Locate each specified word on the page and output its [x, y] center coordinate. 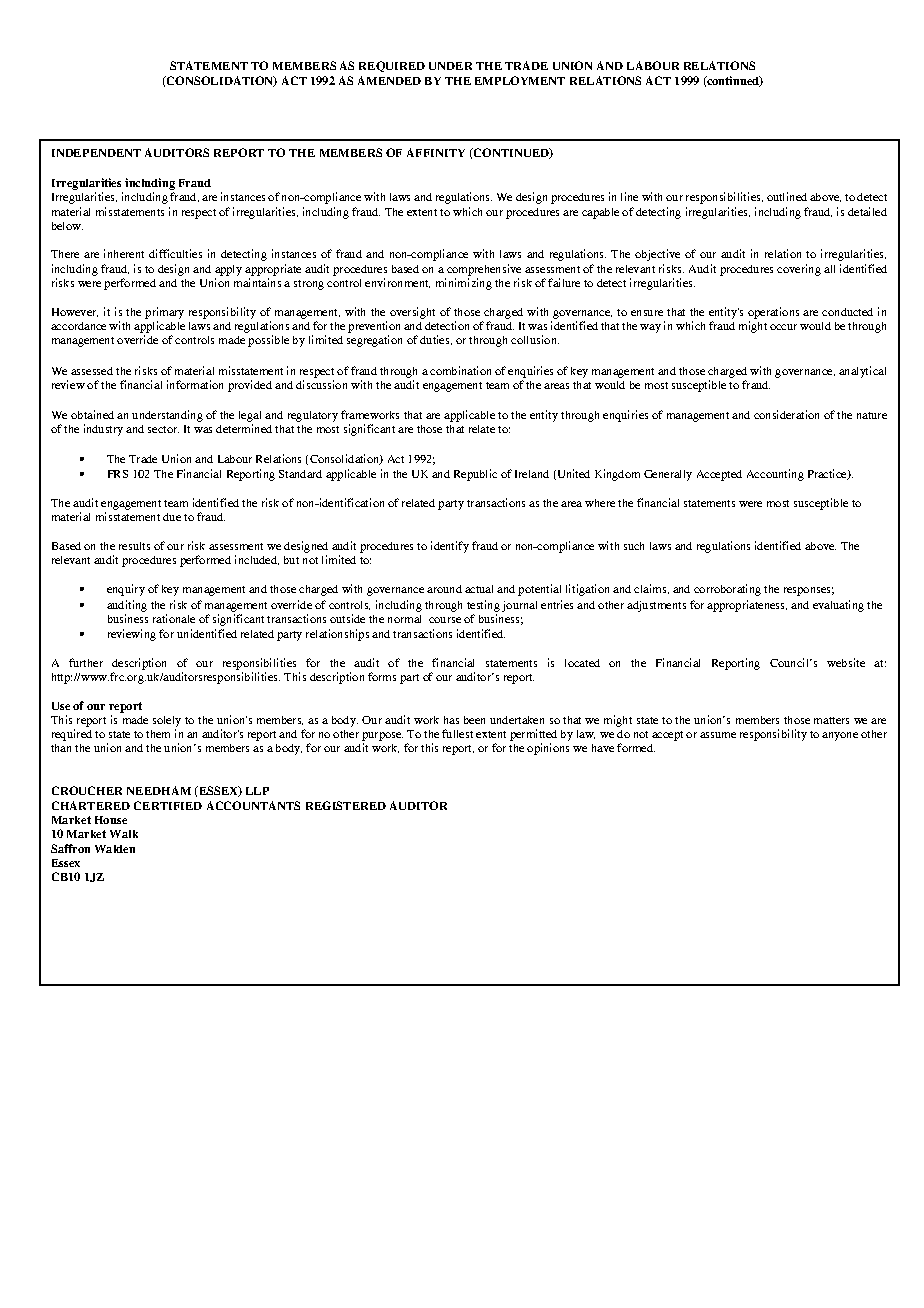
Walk [124, 834]
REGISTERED [346, 805]
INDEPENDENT [96, 153]
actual [479, 589]
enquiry [126, 590]
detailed [867, 211]
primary [164, 313]
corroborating [727, 590]
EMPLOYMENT [520, 80]
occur [783, 327]
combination [460, 370]
